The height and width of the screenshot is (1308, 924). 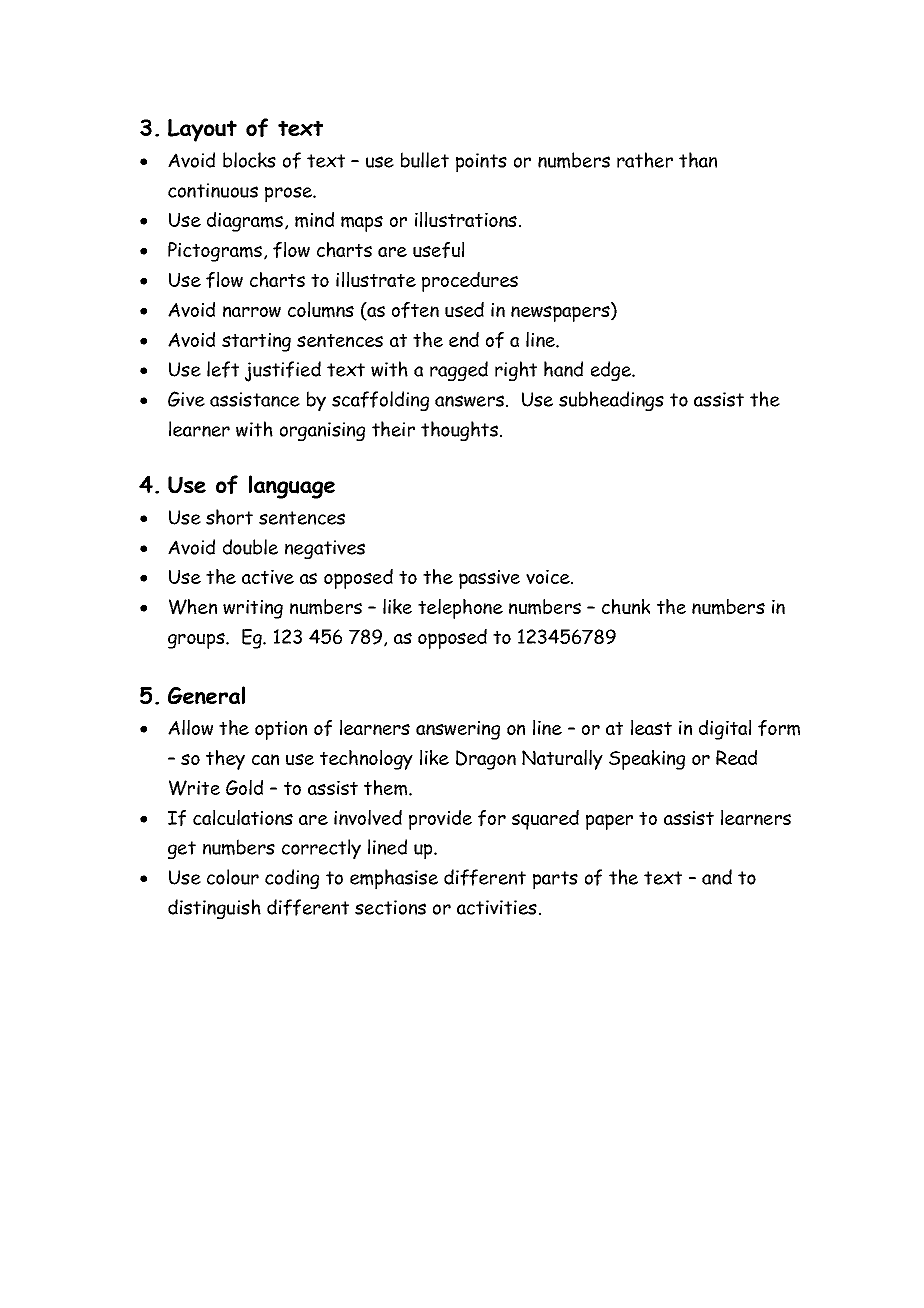 I want to click on short, so click(x=229, y=517).
